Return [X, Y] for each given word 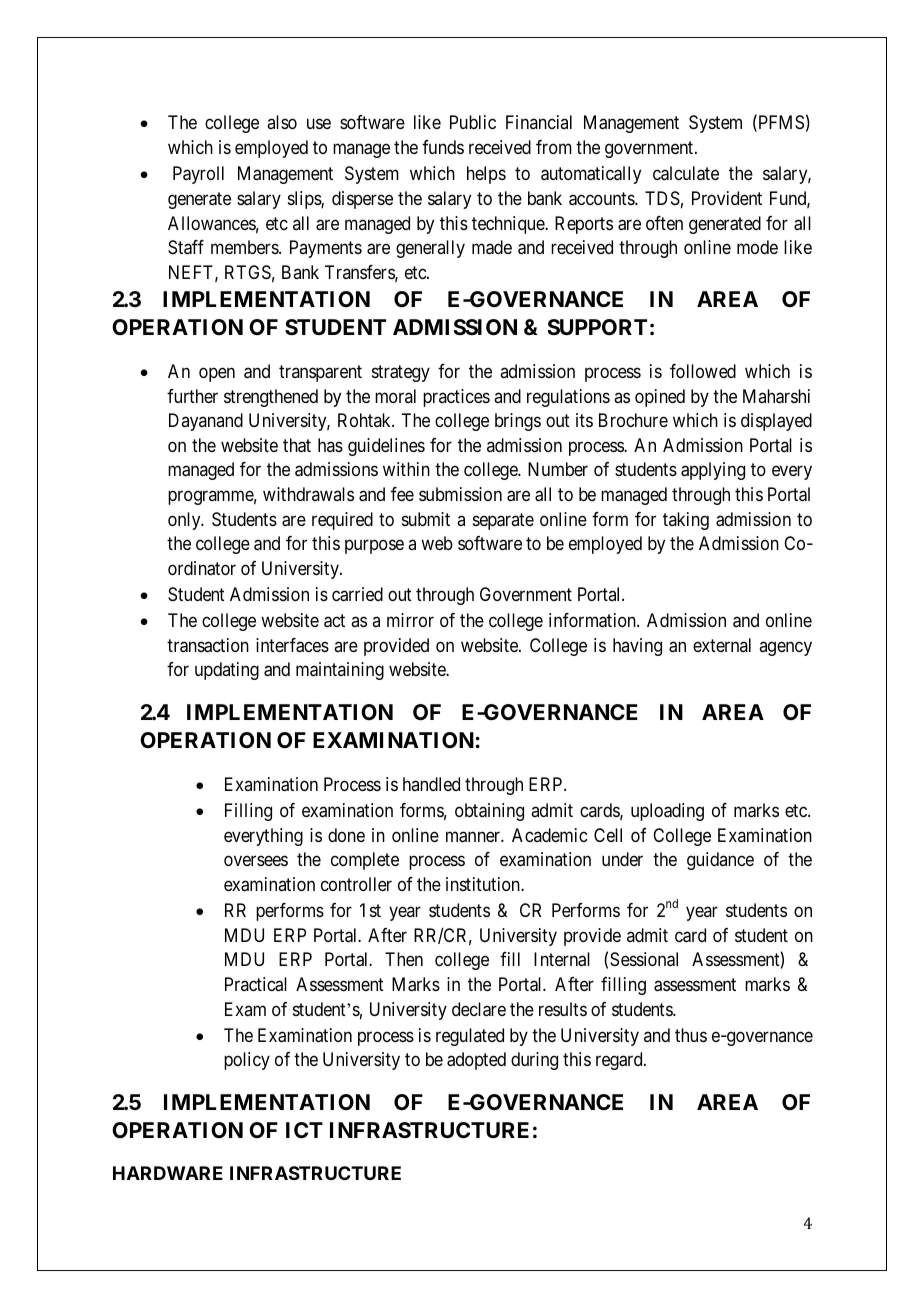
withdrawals [308, 494]
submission [460, 494]
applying [713, 471]
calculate [686, 173]
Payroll [198, 175]
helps [486, 175]
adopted [476, 1061]
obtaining [489, 812]
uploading [667, 812]
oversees [256, 861]
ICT [304, 1130]
